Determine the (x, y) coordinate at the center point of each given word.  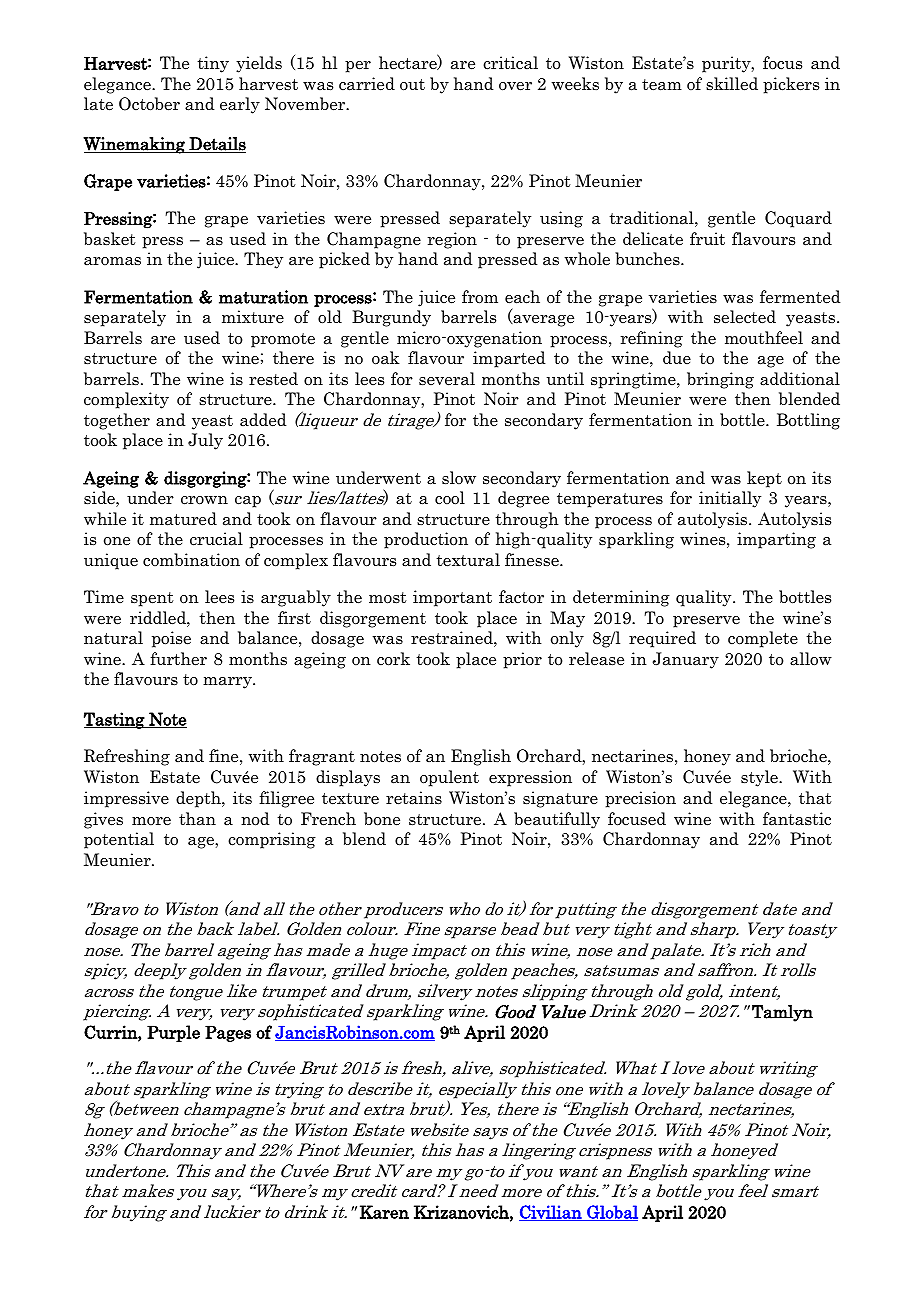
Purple (173, 1033)
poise (171, 639)
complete (763, 639)
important (452, 598)
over (515, 86)
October (149, 104)
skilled (732, 84)
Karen (384, 1212)
